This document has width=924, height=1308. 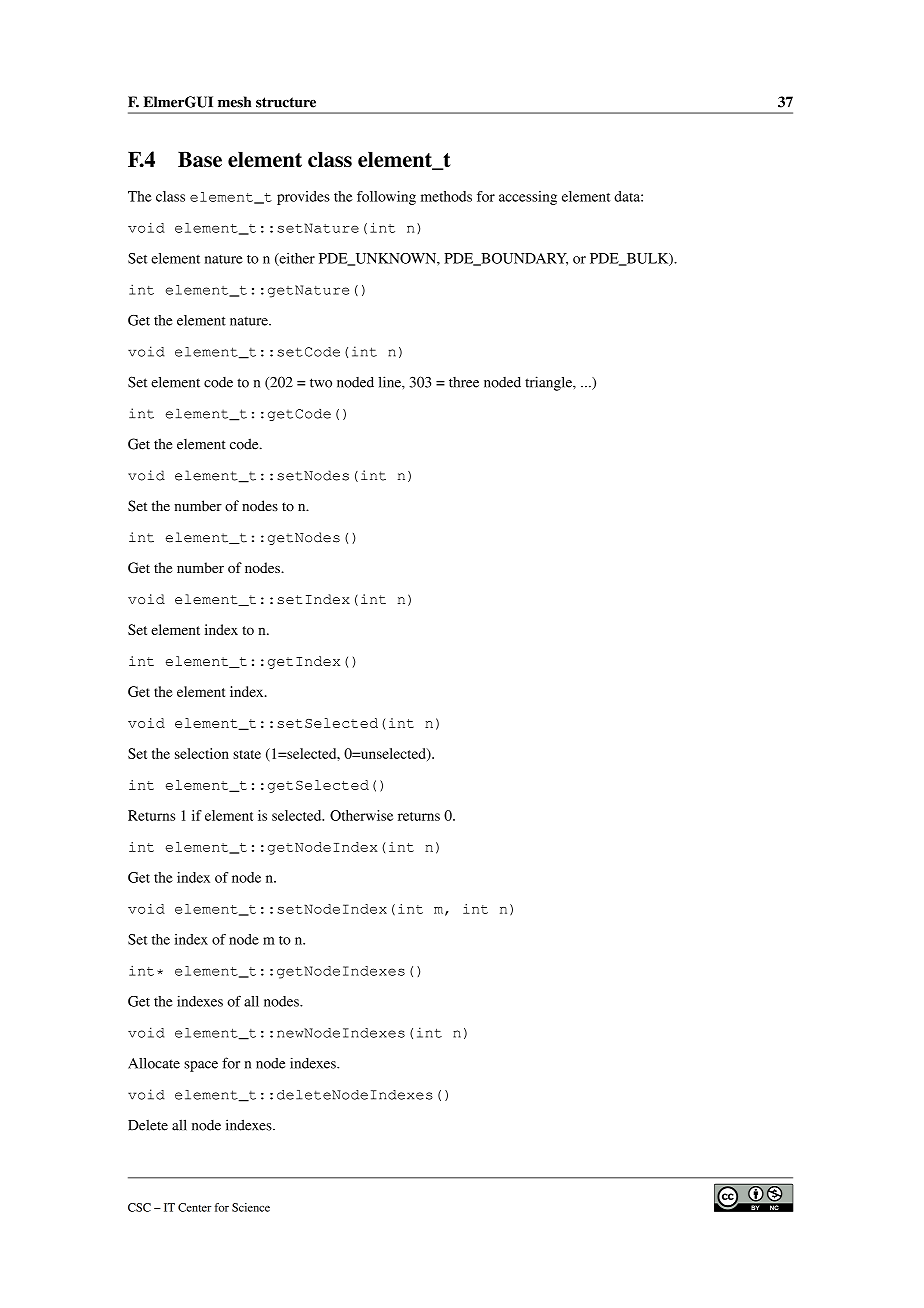 I want to click on methods, so click(x=446, y=196).
